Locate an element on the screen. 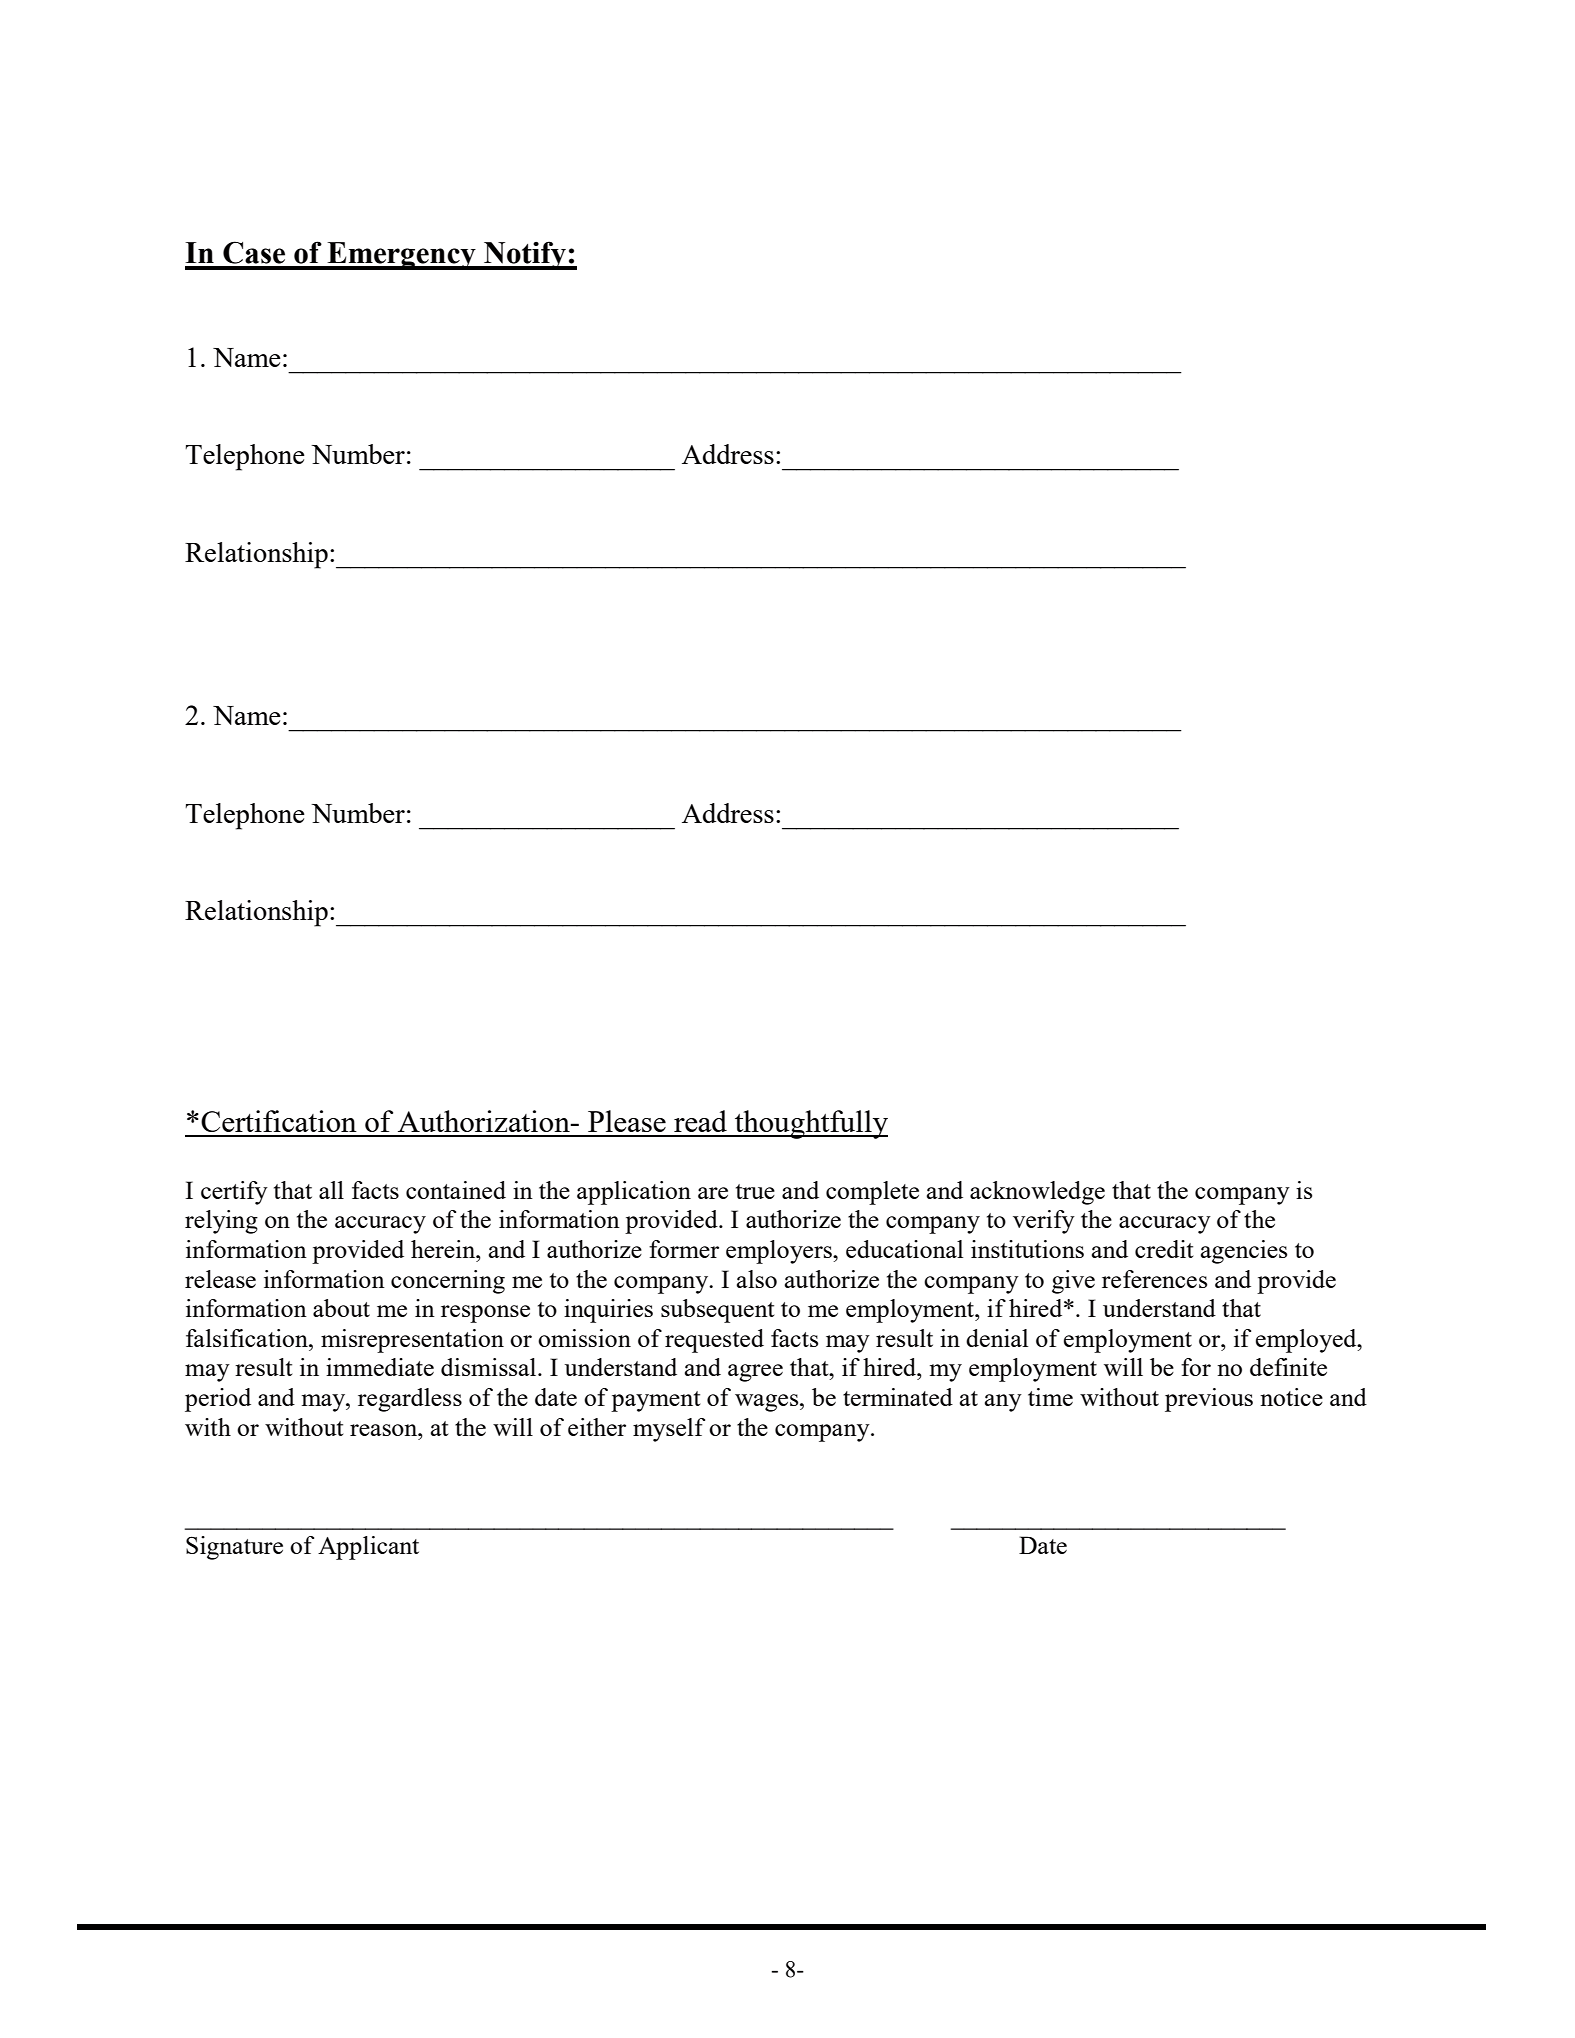  thoughtfully is located at coordinates (810, 1124).
